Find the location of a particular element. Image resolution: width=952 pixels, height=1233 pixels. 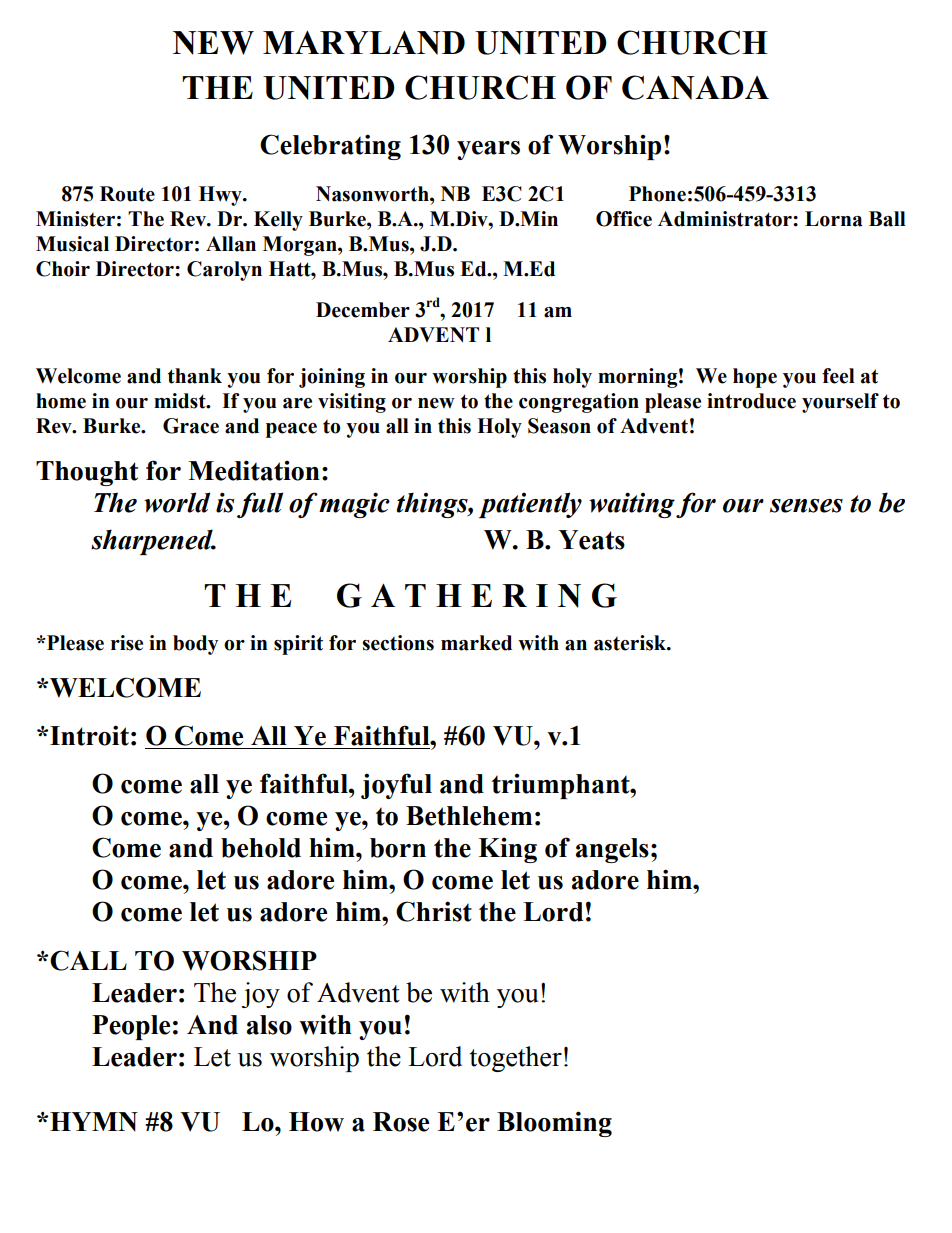

senses is located at coordinates (806, 506).
